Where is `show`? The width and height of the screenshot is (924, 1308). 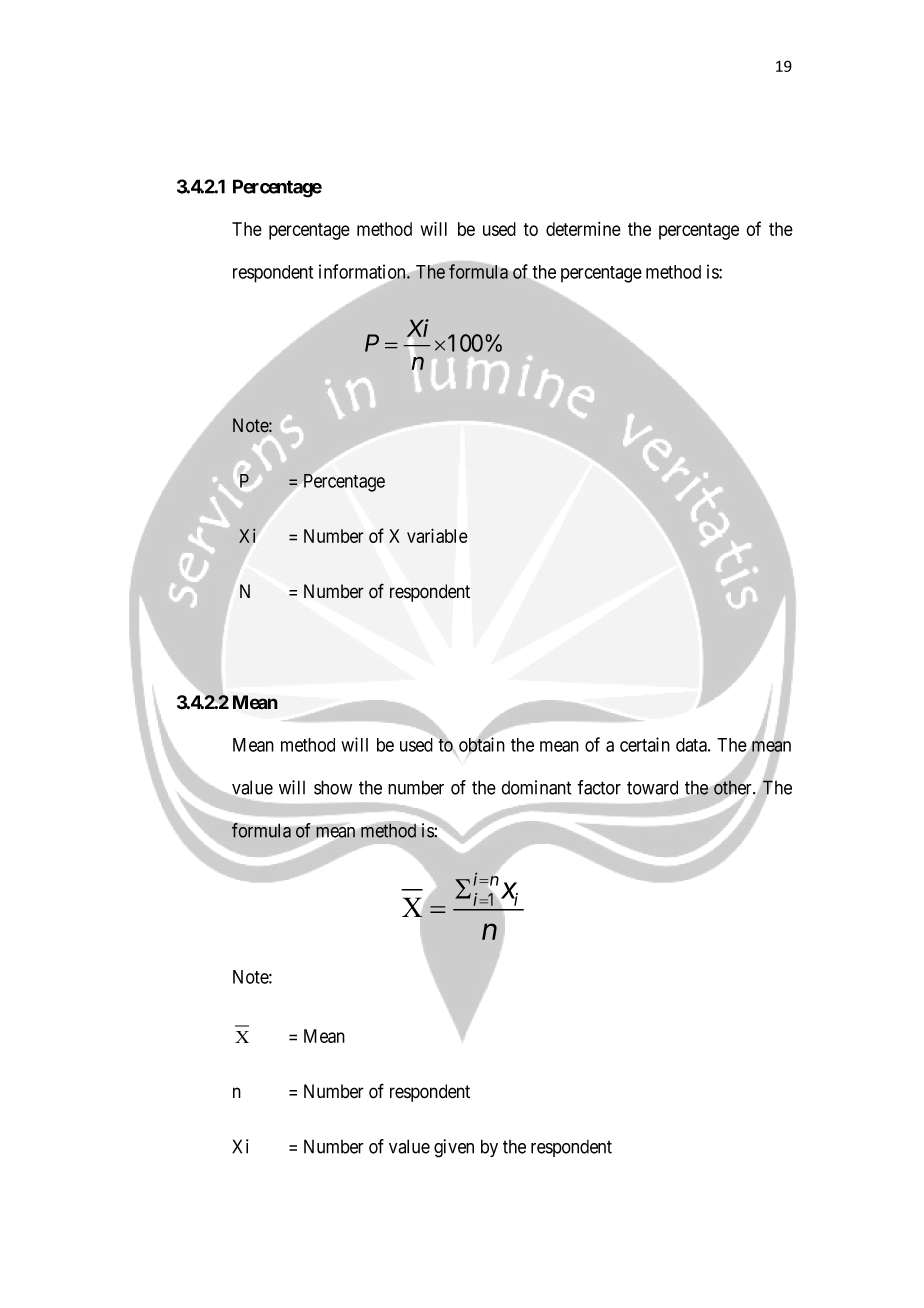 show is located at coordinates (333, 787).
